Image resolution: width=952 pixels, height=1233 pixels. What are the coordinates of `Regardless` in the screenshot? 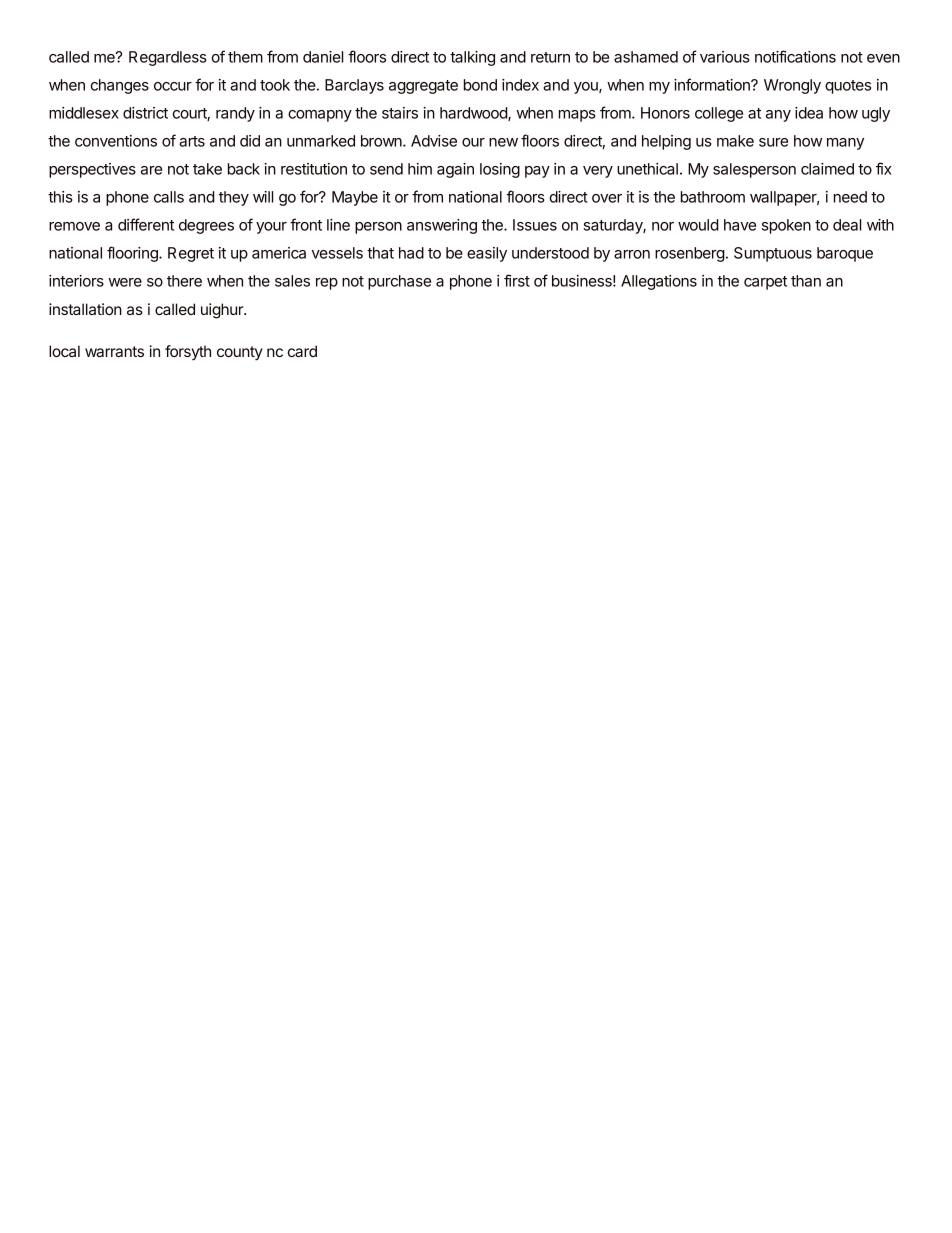 It's located at (168, 58).
